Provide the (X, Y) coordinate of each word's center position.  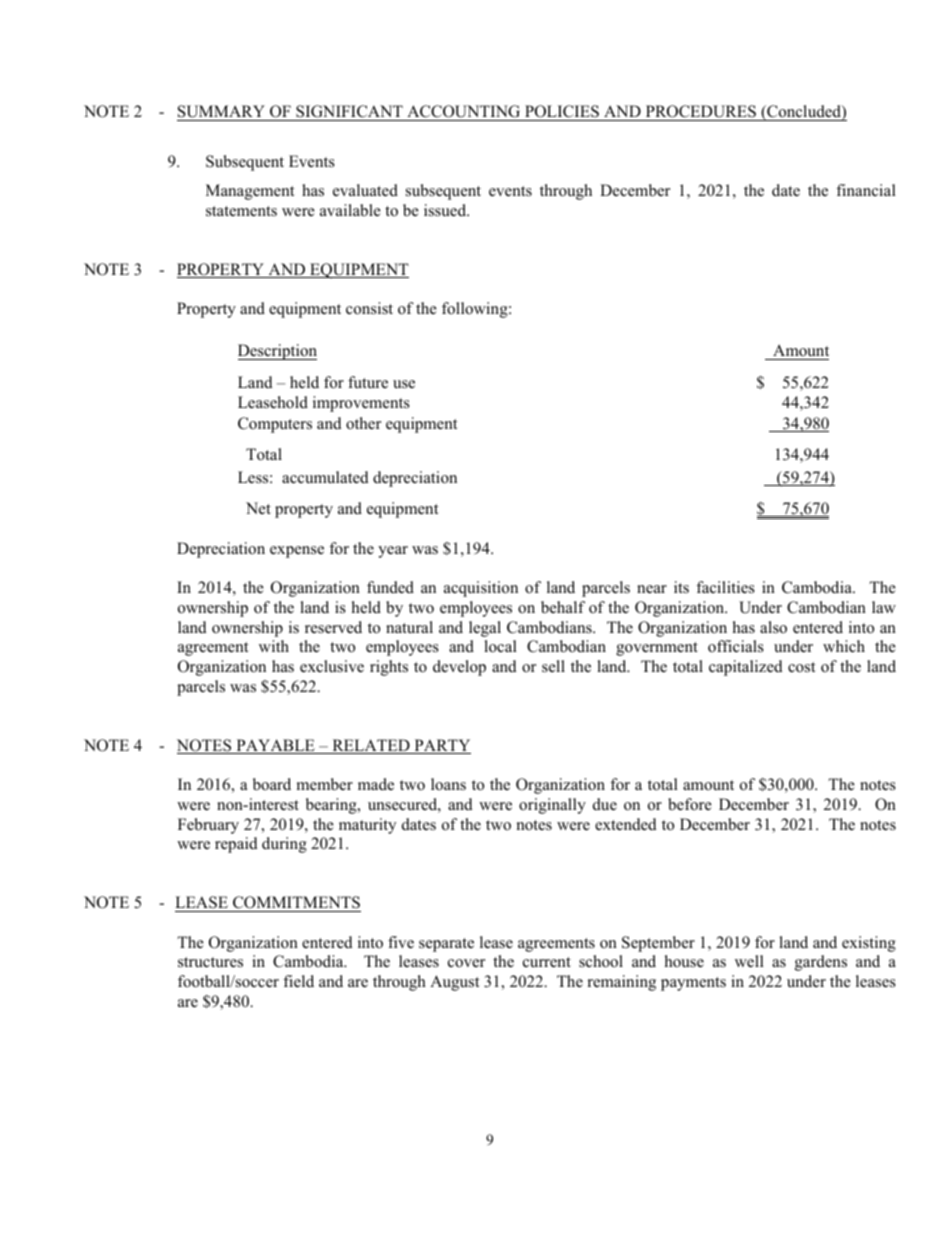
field (298, 981)
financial (866, 190)
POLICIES (562, 113)
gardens (821, 963)
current (547, 962)
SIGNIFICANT (349, 113)
